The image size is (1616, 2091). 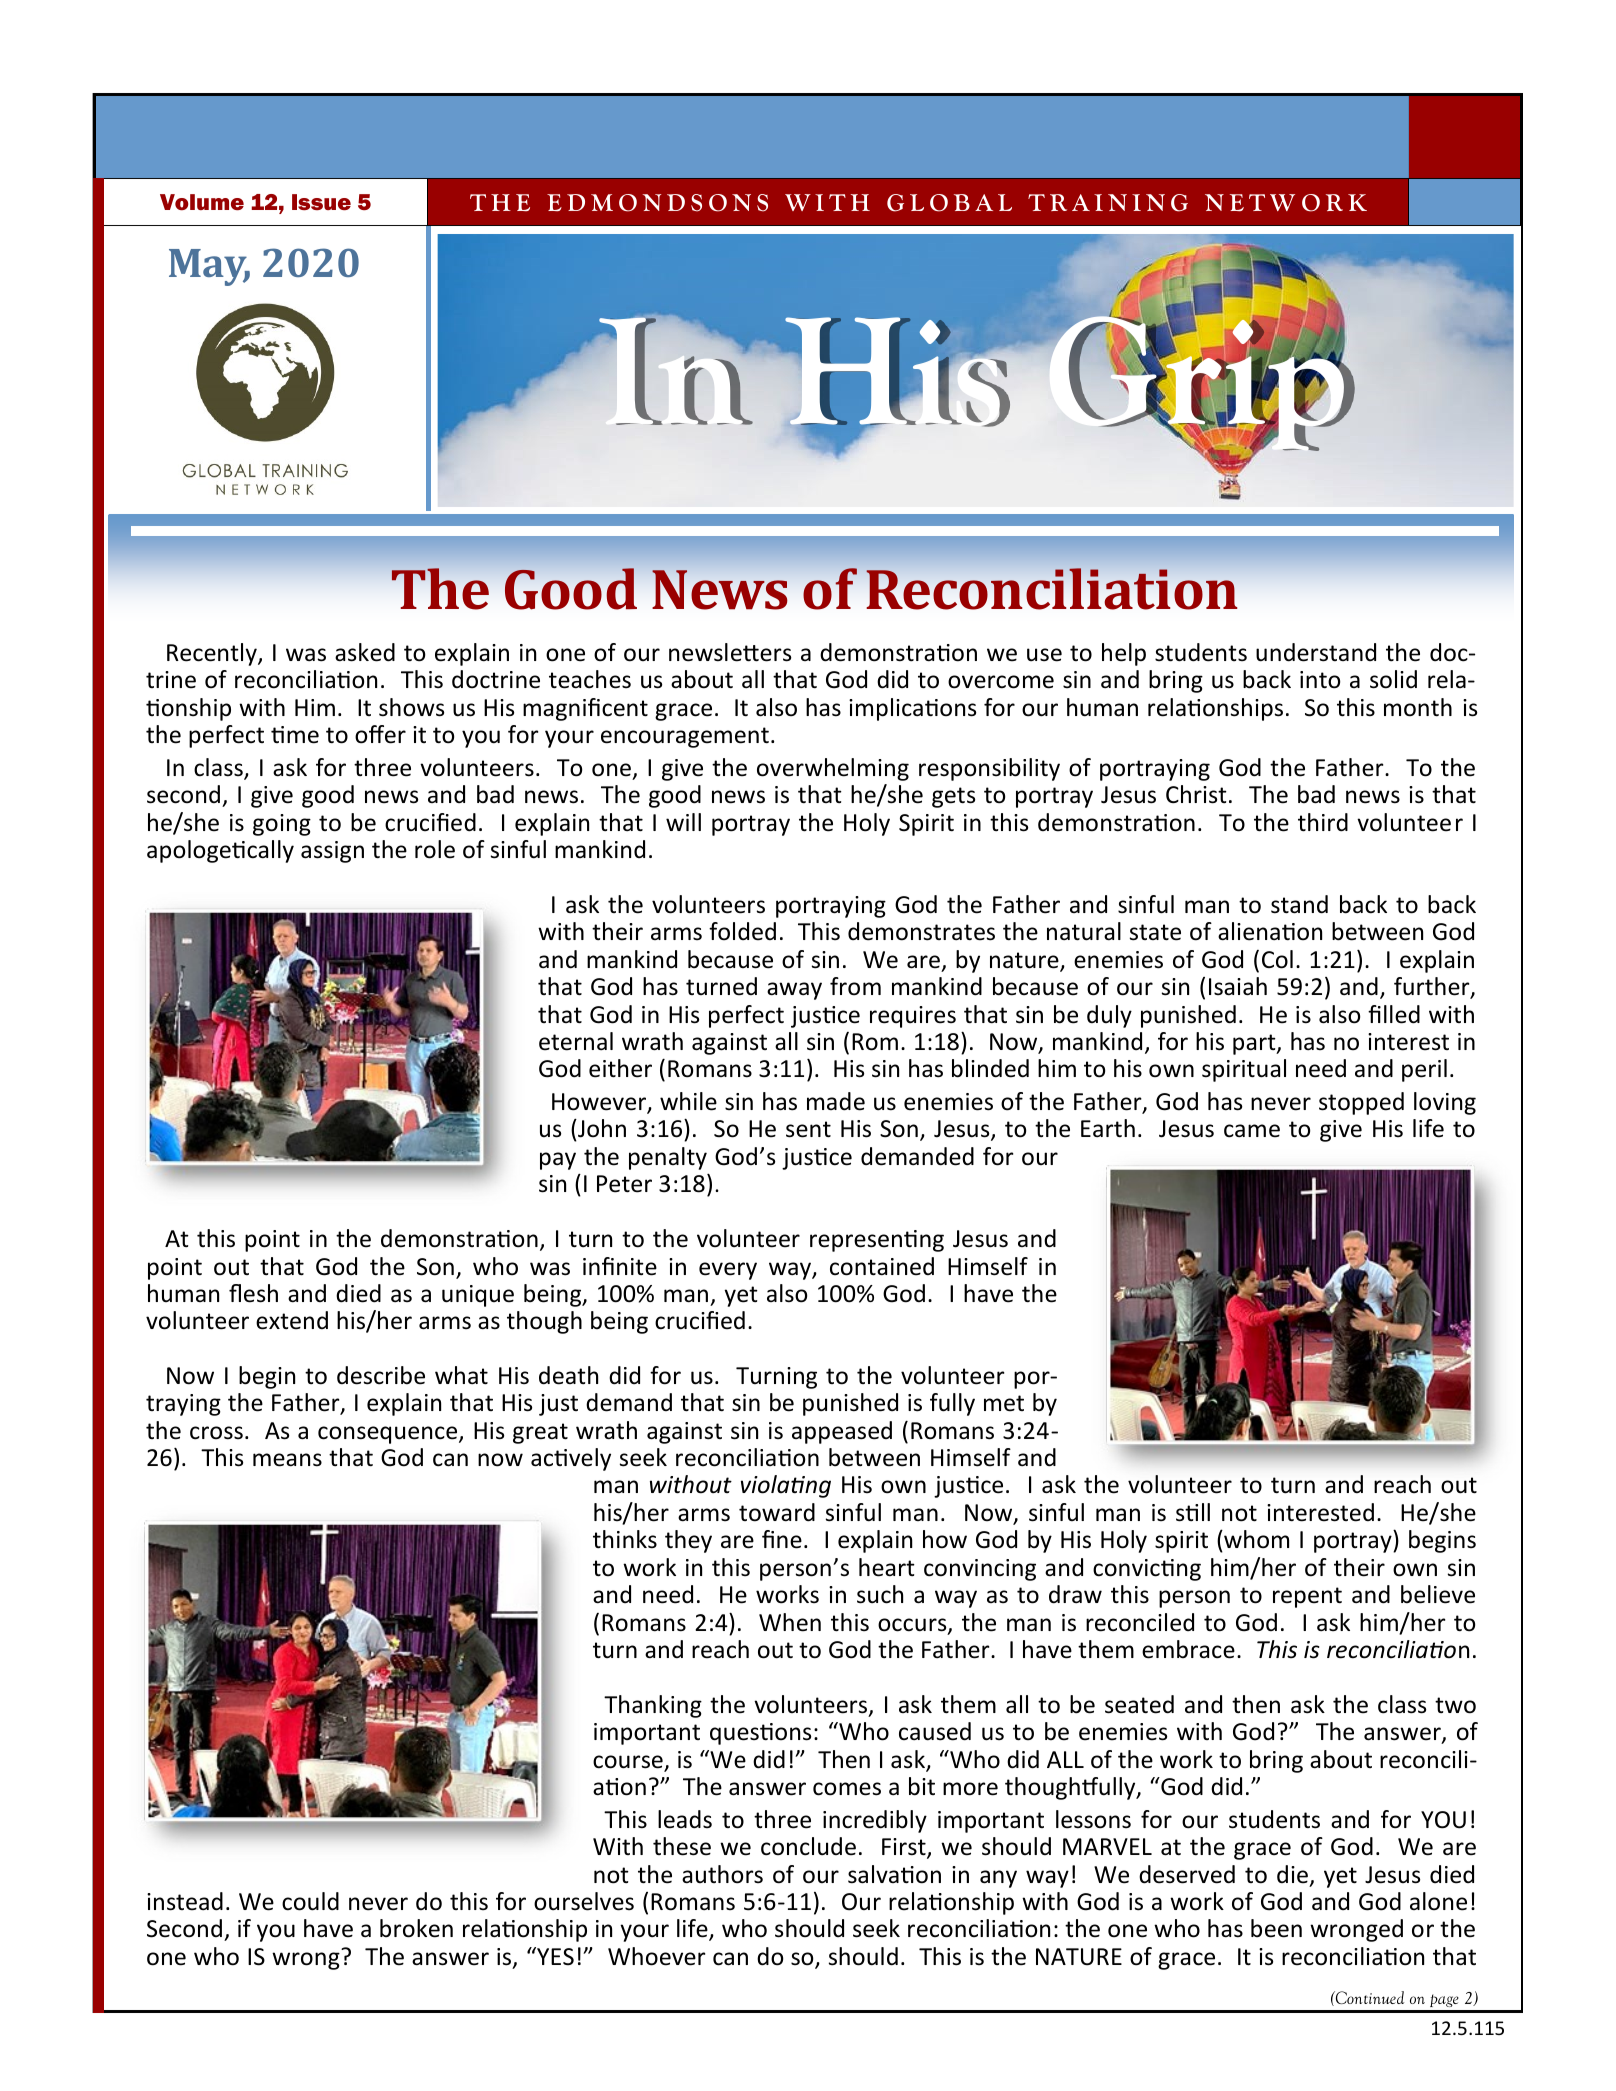 I want to click on describe, so click(x=381, y=1375).
